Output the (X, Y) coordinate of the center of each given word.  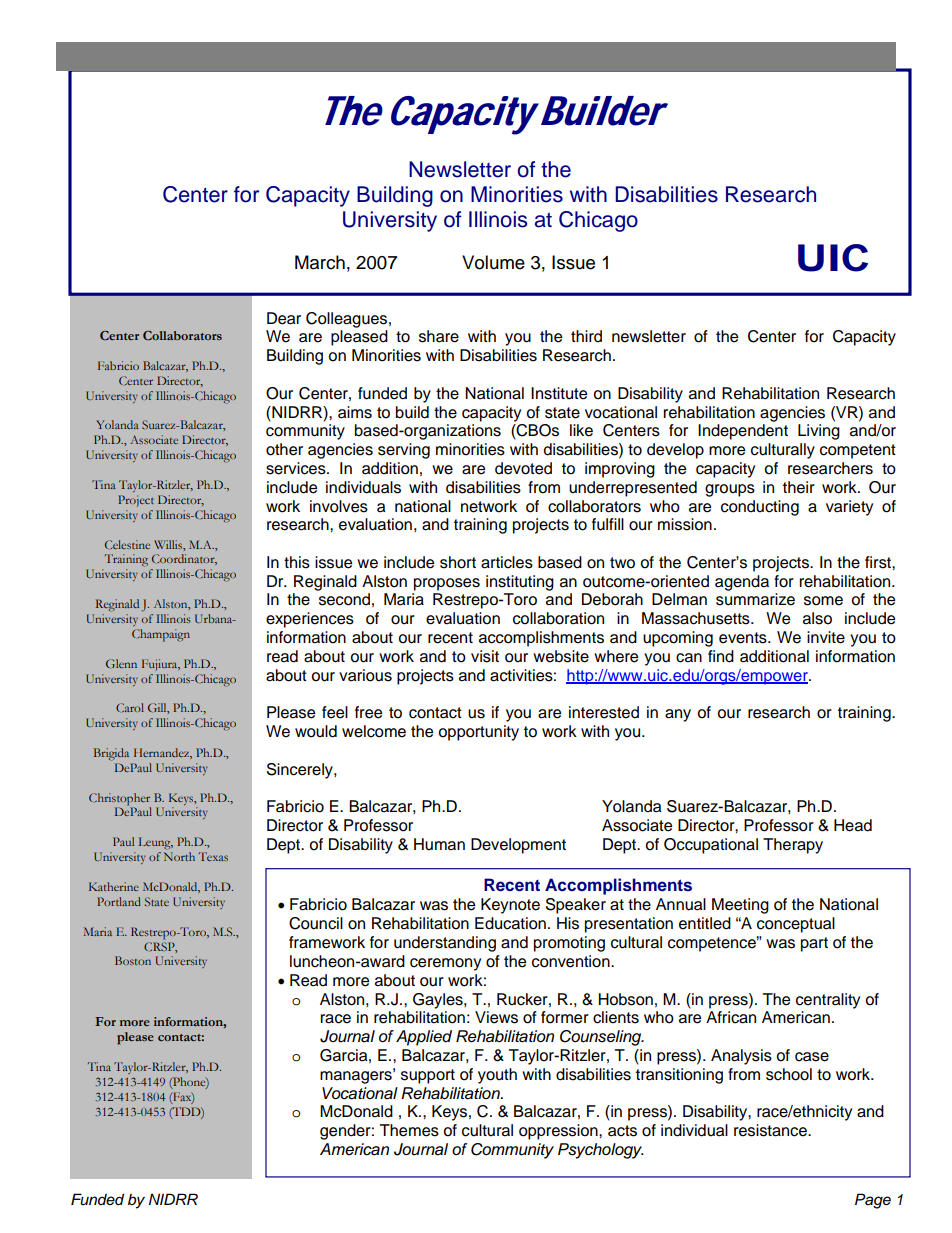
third (586, 336)
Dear (284, 318)
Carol (130, 707)
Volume (493, 262)
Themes (409, 1130)
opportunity (478, 733)
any (678, 715)
